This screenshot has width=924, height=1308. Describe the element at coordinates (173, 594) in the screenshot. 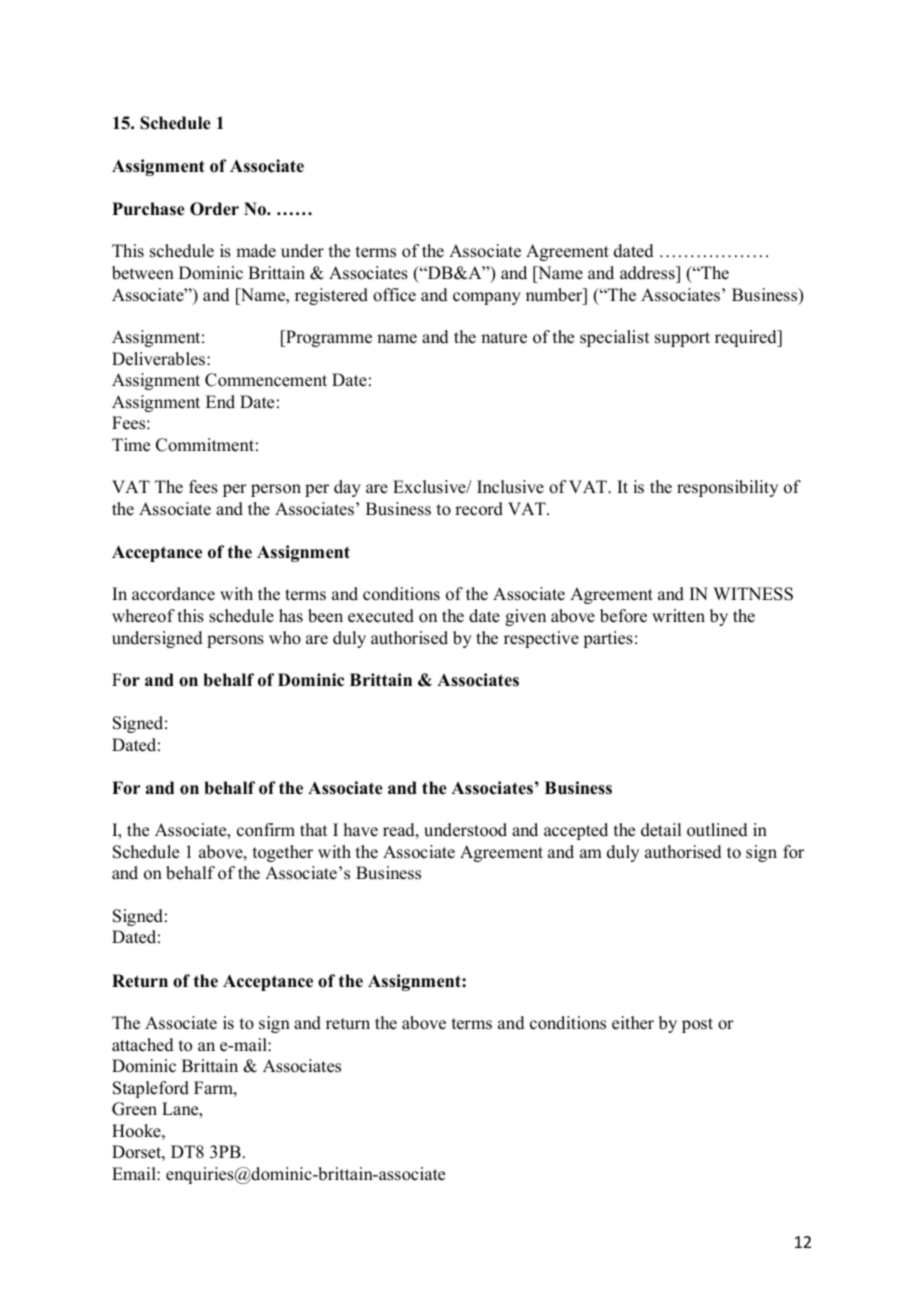

I see `accordance` at that location.
